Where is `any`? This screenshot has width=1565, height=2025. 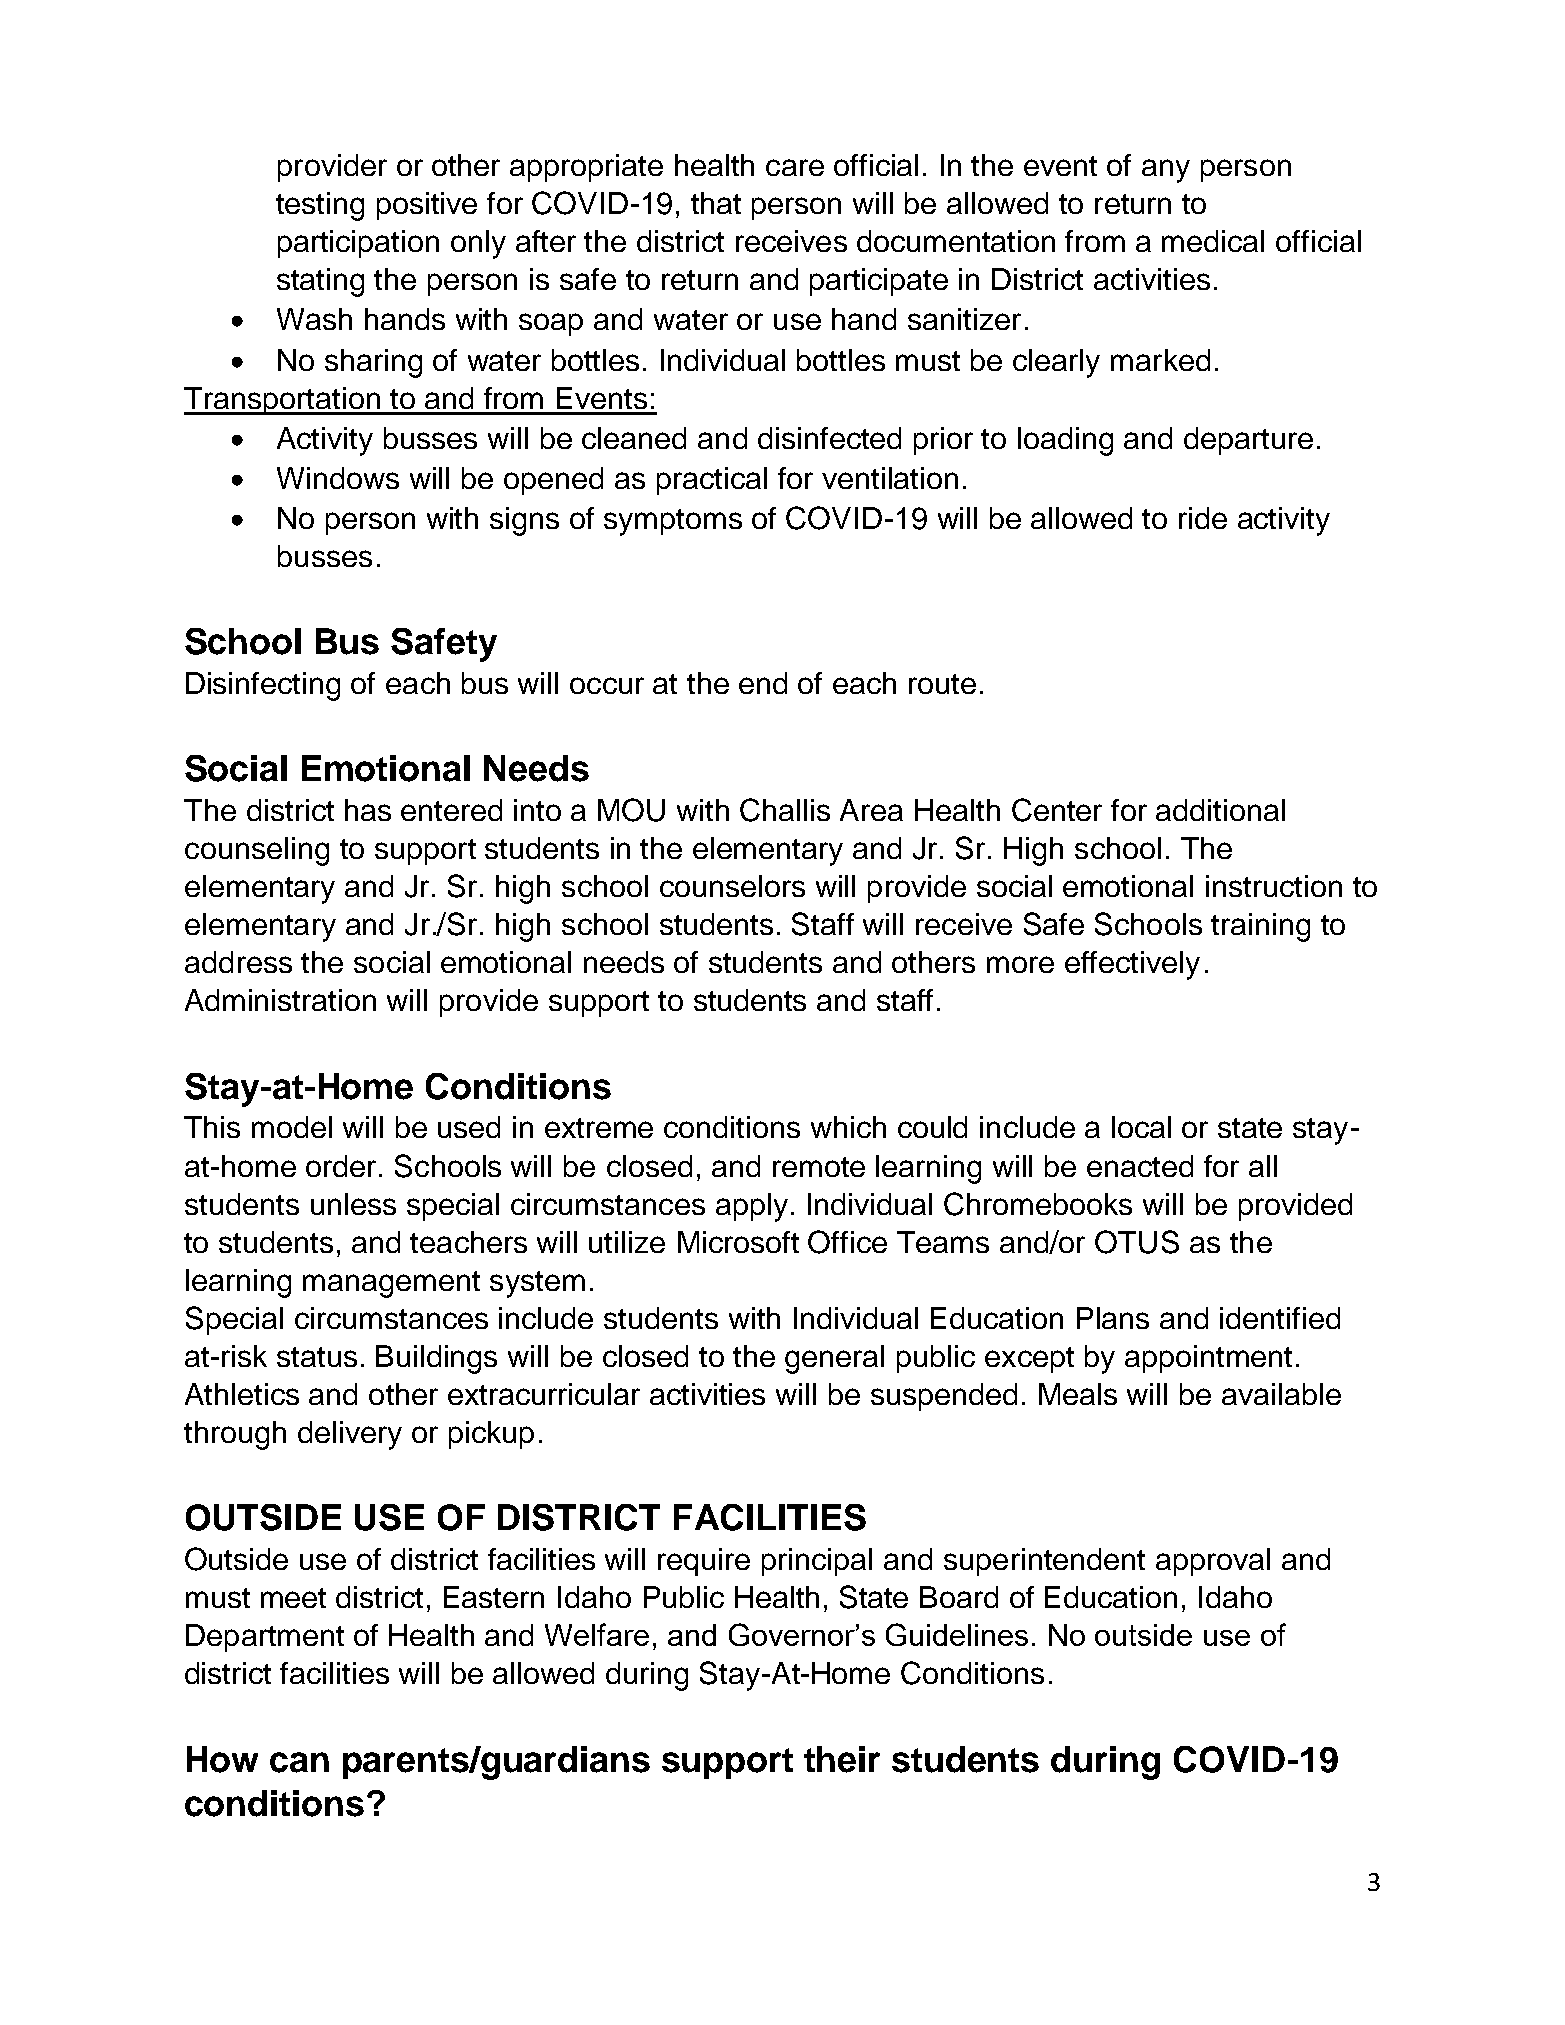 any is located at coordinates (1166, 171).
